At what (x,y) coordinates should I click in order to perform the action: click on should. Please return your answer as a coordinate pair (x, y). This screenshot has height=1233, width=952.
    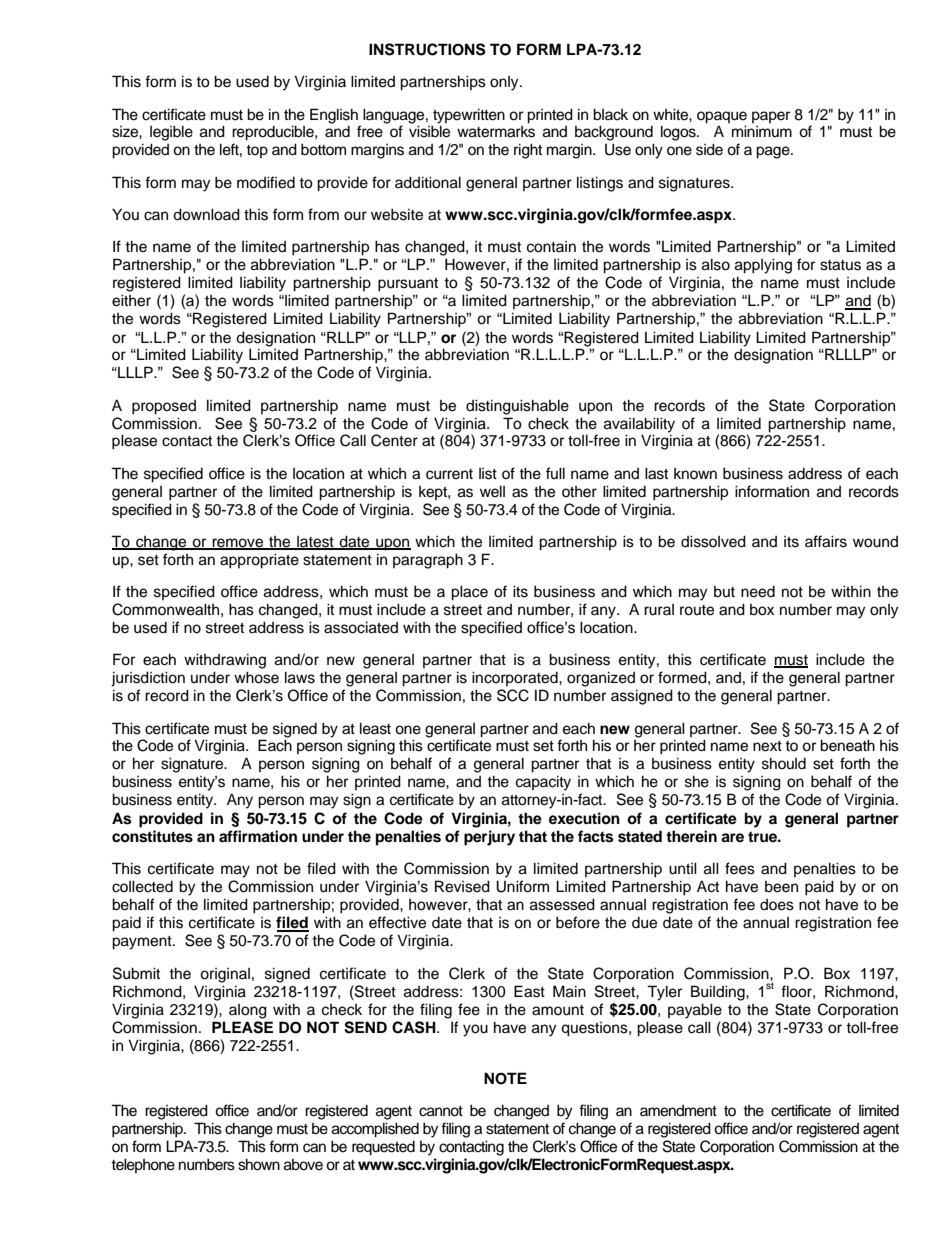
    Looking at the image, I should click on (784, 763).
